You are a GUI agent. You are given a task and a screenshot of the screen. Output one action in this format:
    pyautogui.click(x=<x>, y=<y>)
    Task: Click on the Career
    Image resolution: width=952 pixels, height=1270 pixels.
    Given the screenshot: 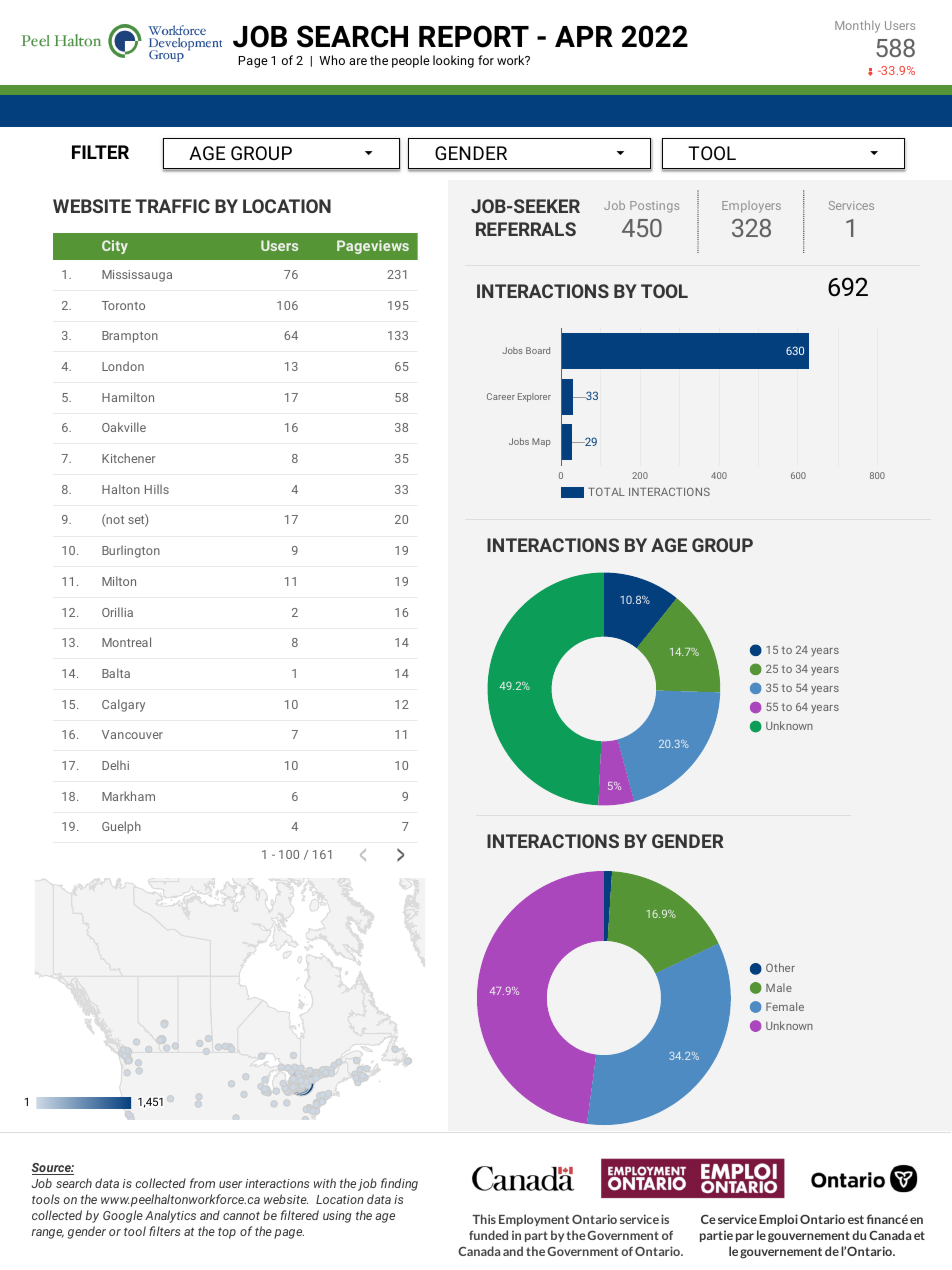 What is the action you would take?
    pyautogui.click(x=501, y=396)
